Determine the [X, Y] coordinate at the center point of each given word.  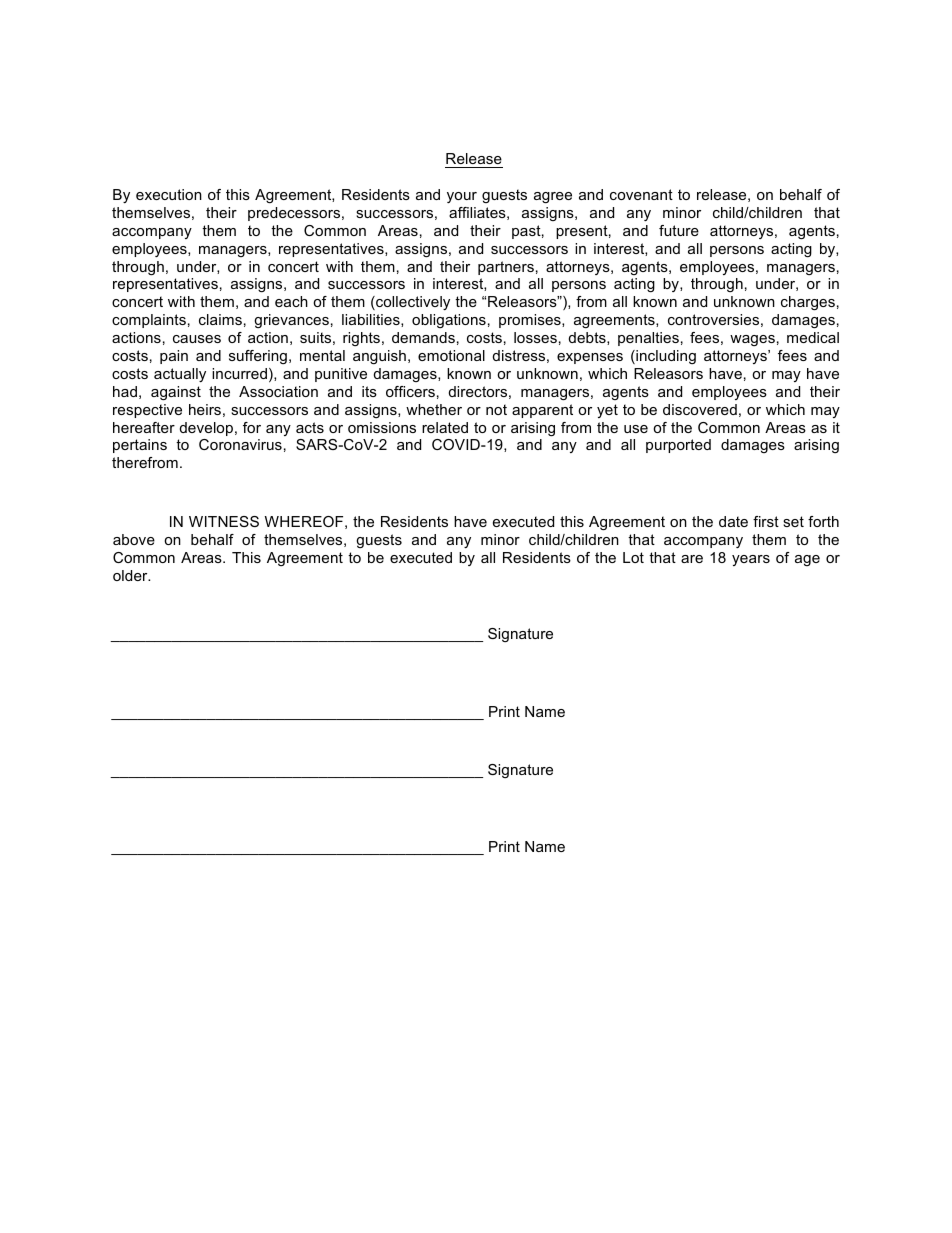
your [462, 197]
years [751, 560]
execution [169, 194]
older [131, 575]
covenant [641, 194]
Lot [633, 557]
